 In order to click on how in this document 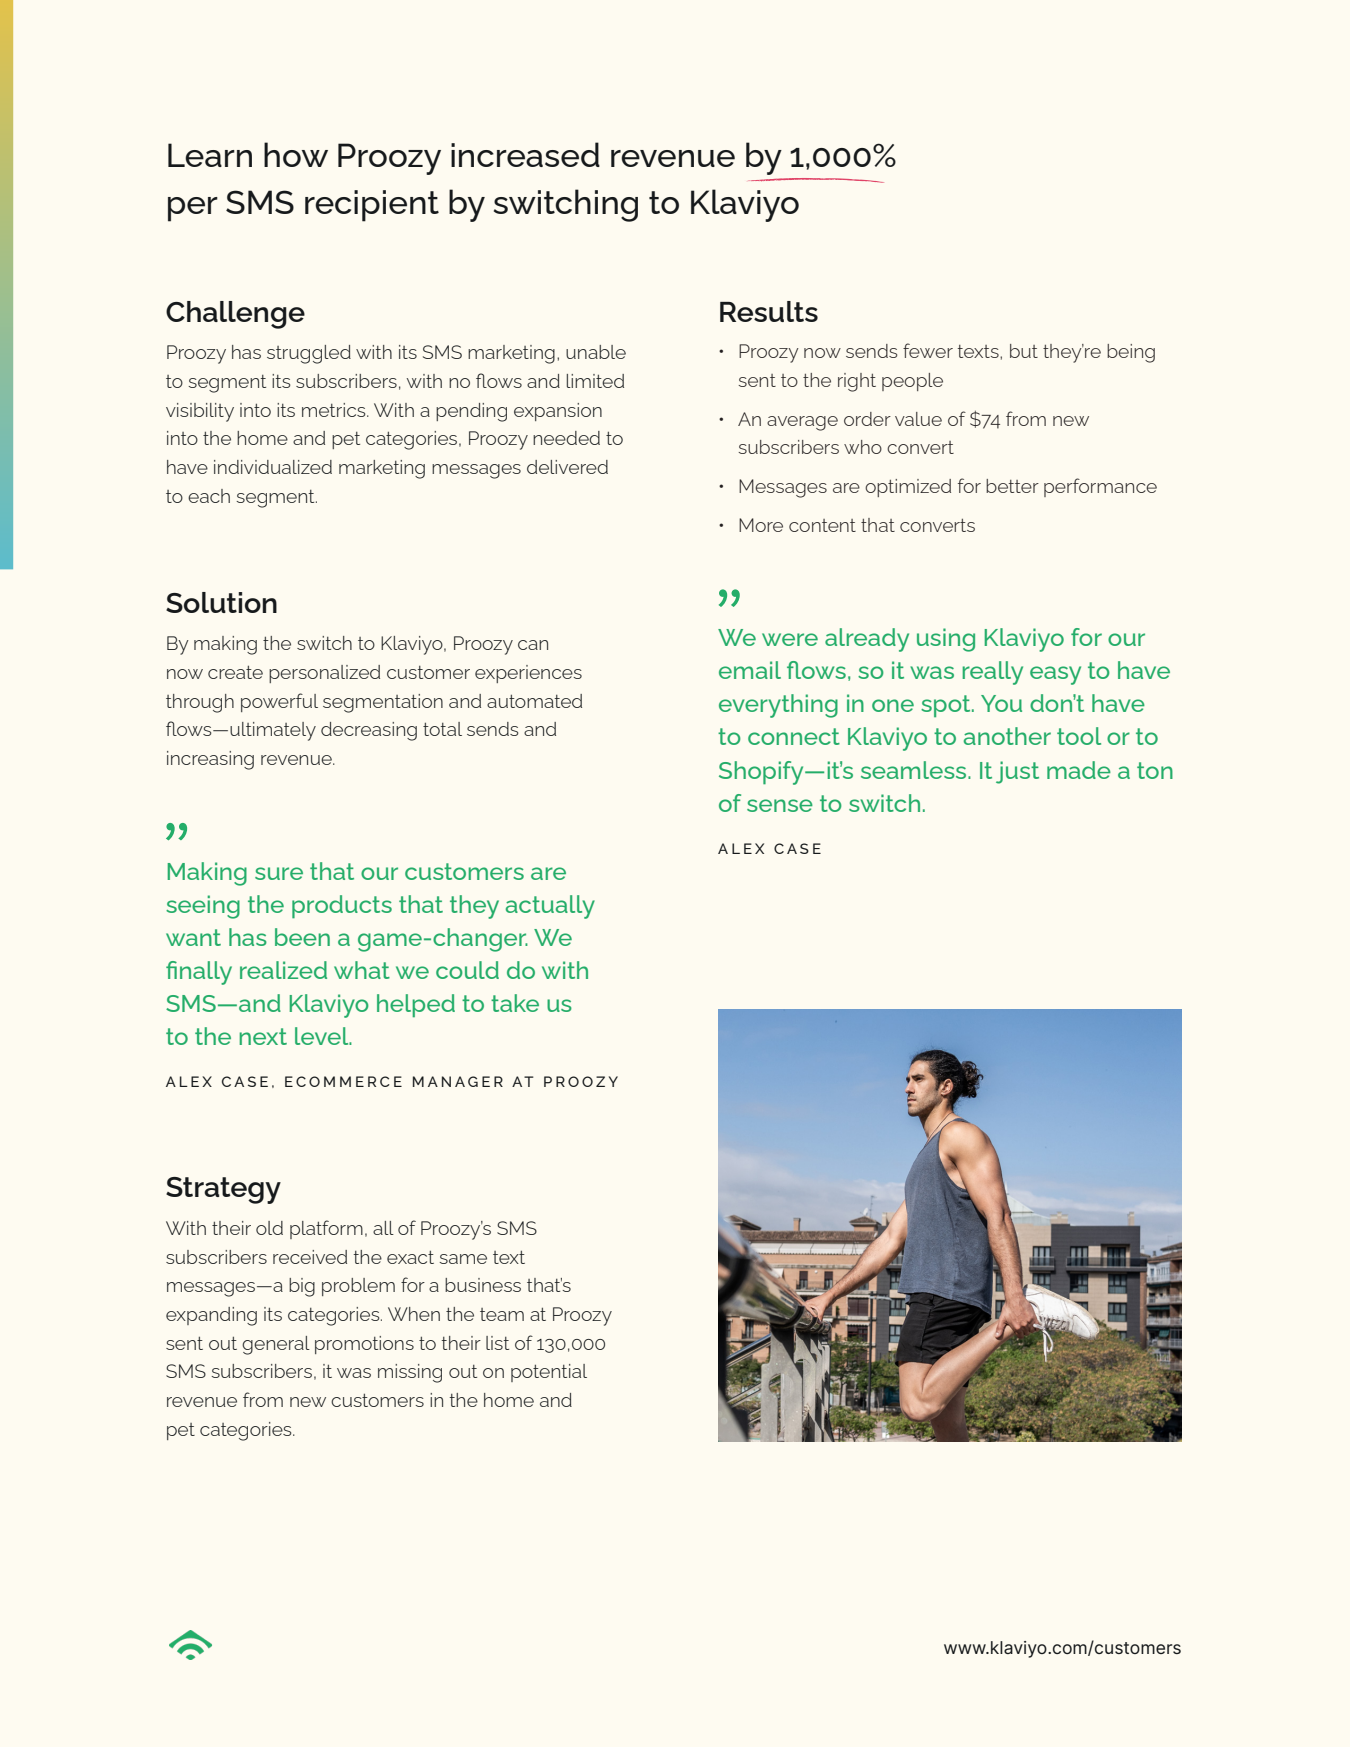, I will do `click(296, 154)`.
